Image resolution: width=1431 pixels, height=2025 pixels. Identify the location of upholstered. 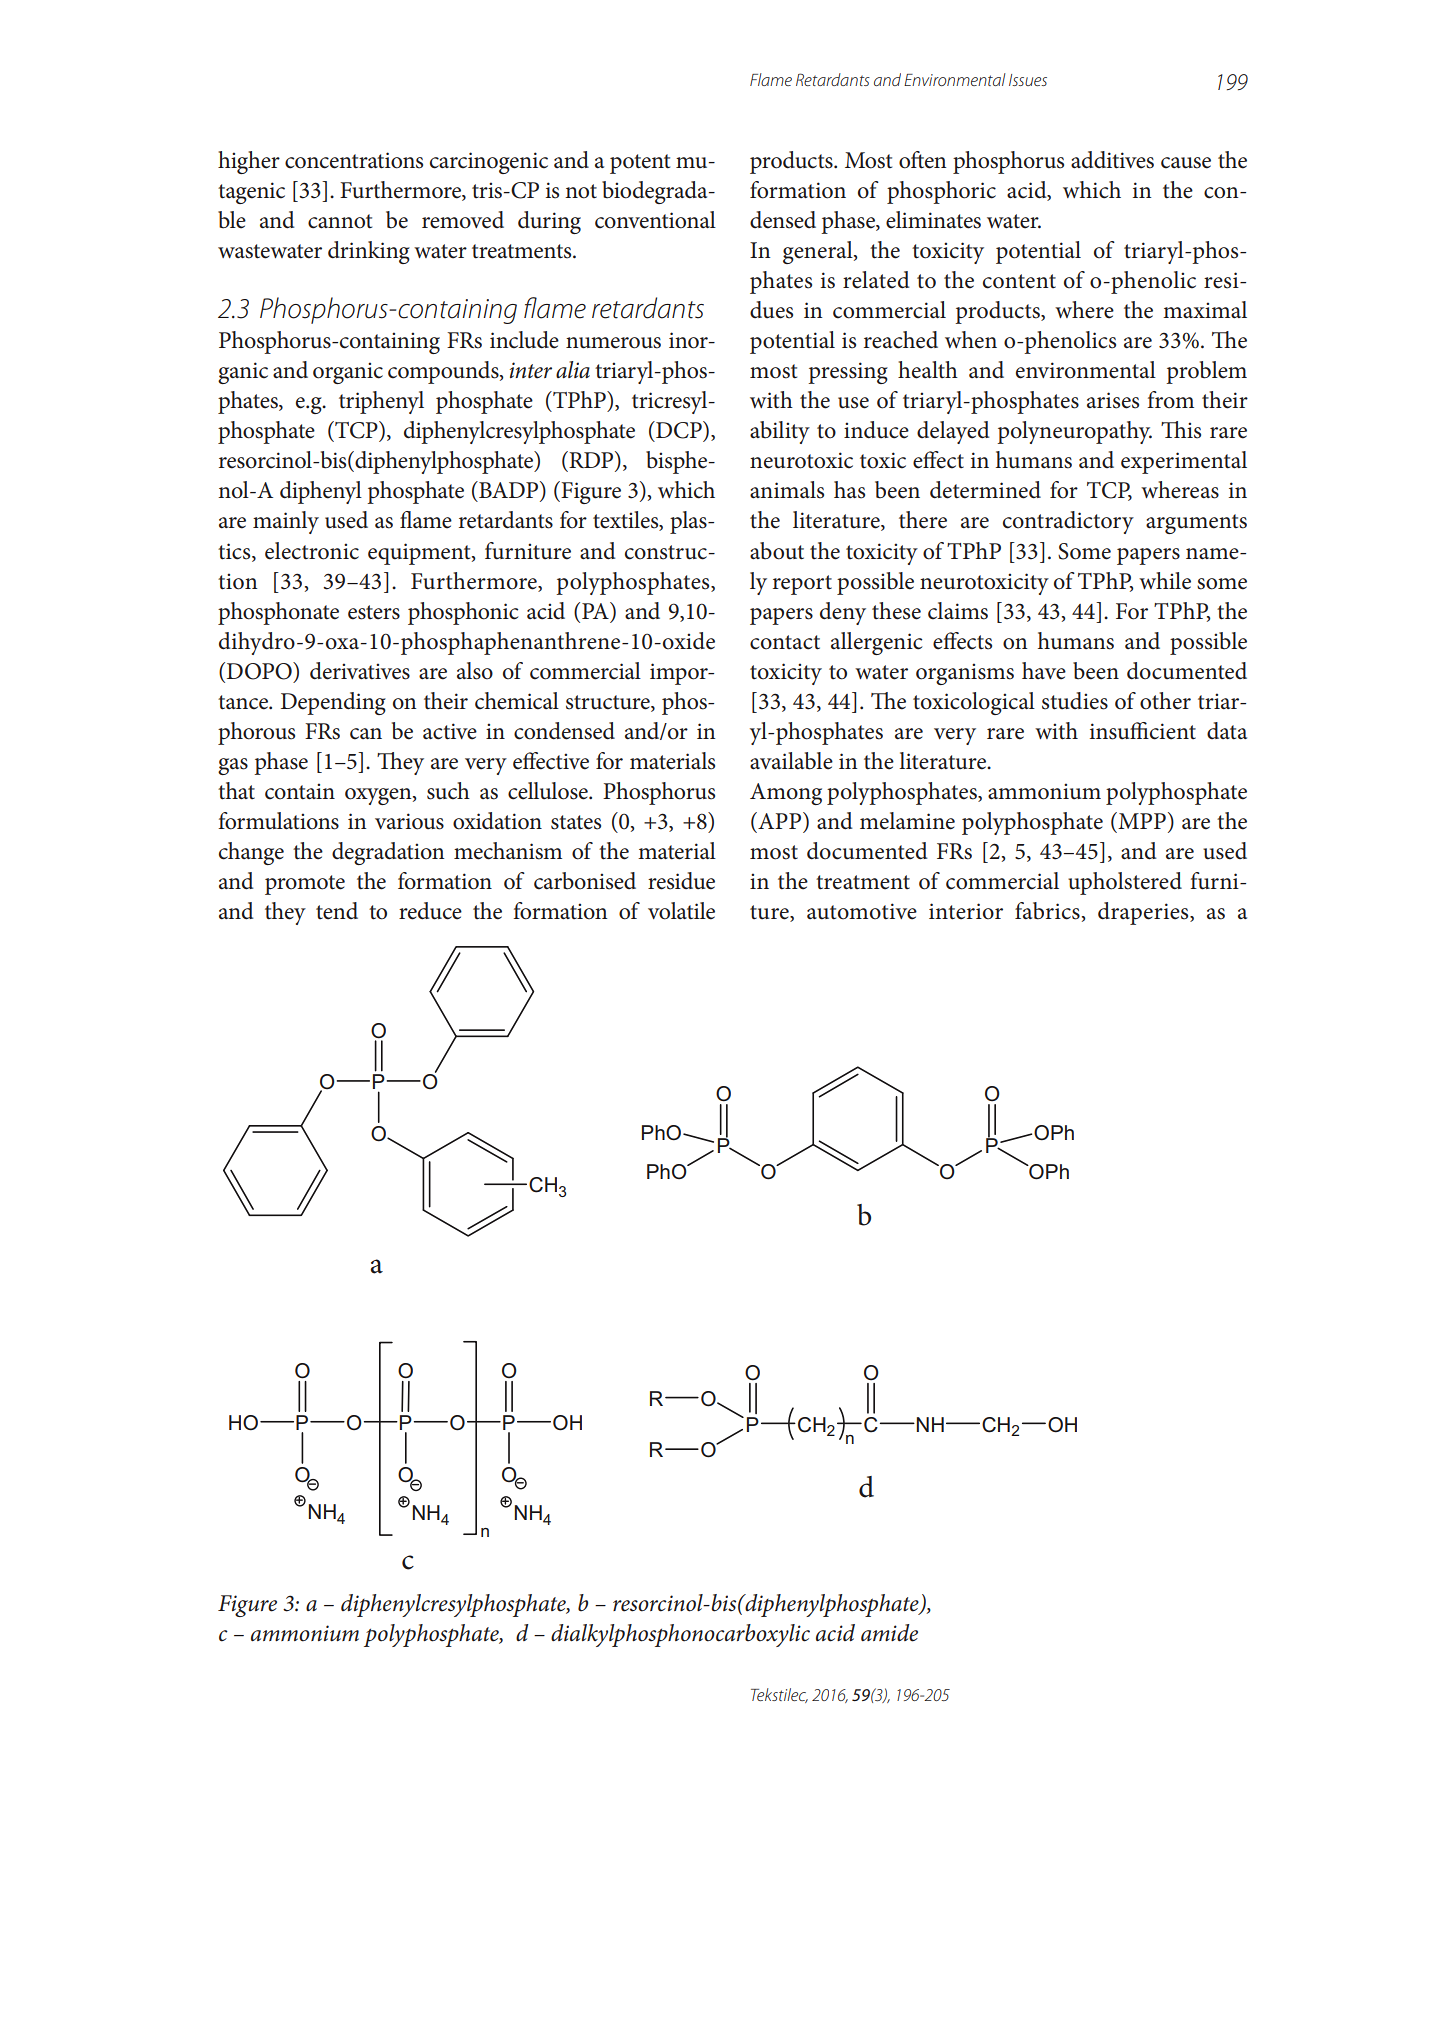
(1125, 883).
